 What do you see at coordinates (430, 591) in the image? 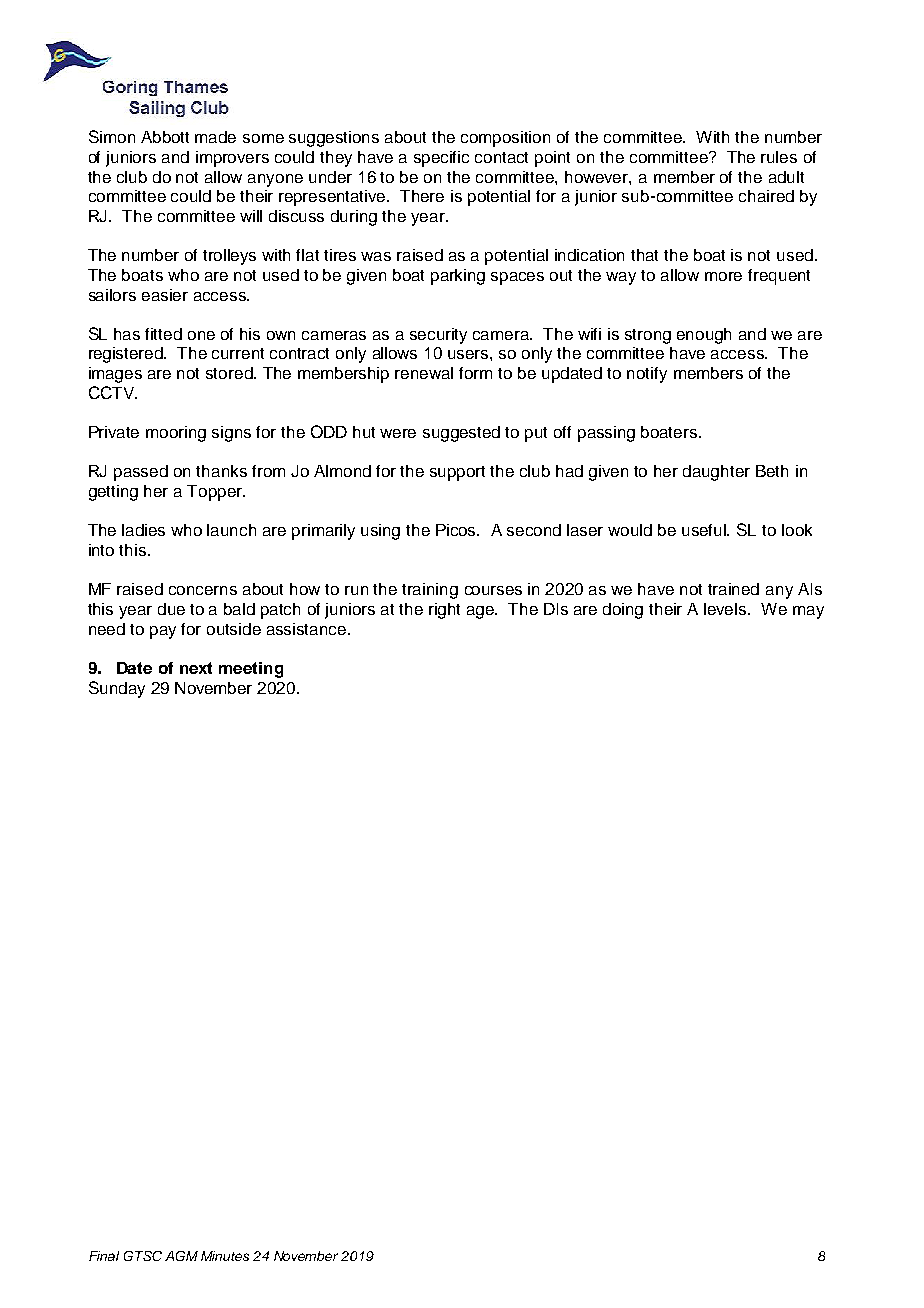
I see `training` at bounding box center [430, 591].
